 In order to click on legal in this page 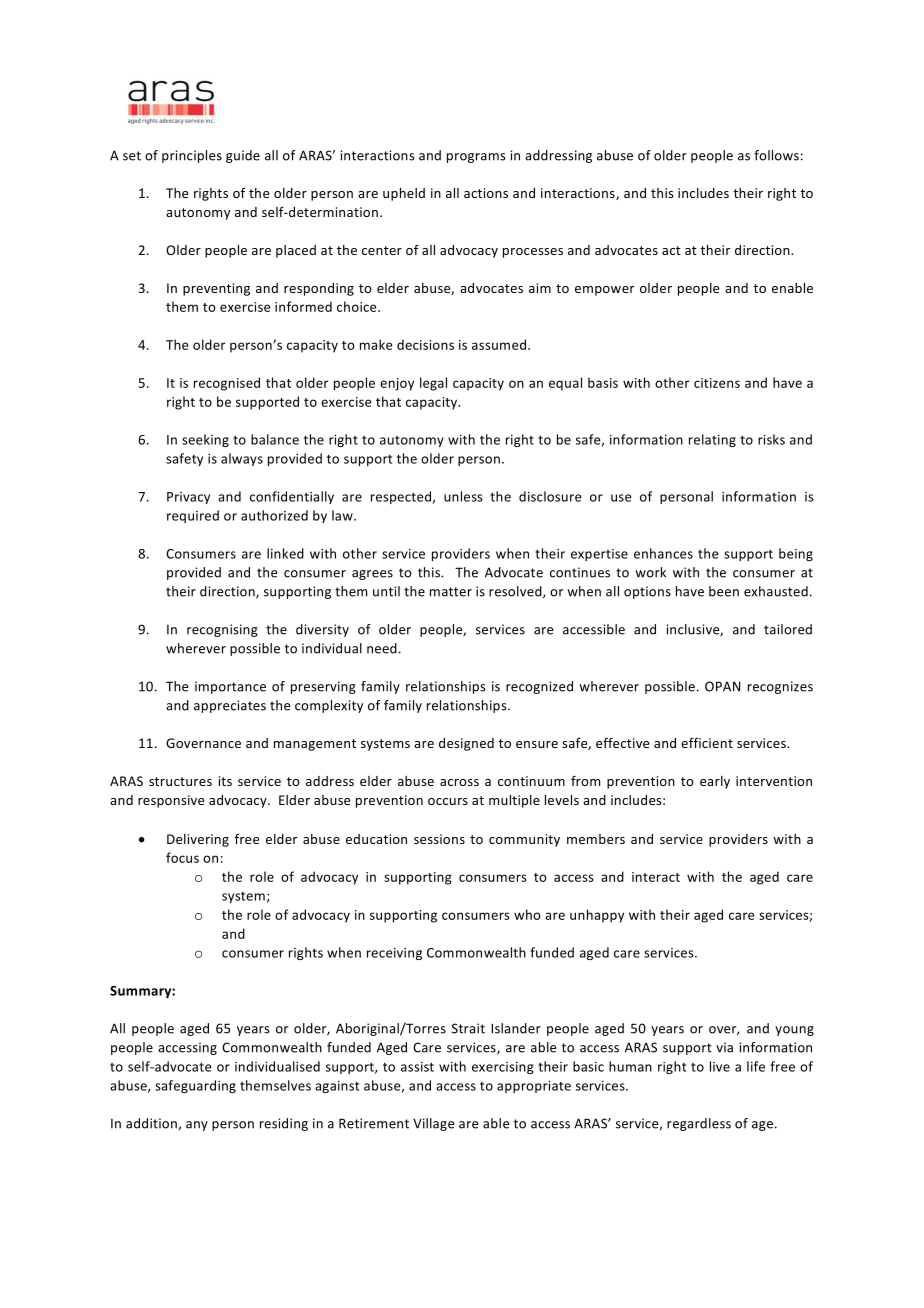, I will do `click(433, 384)`.
